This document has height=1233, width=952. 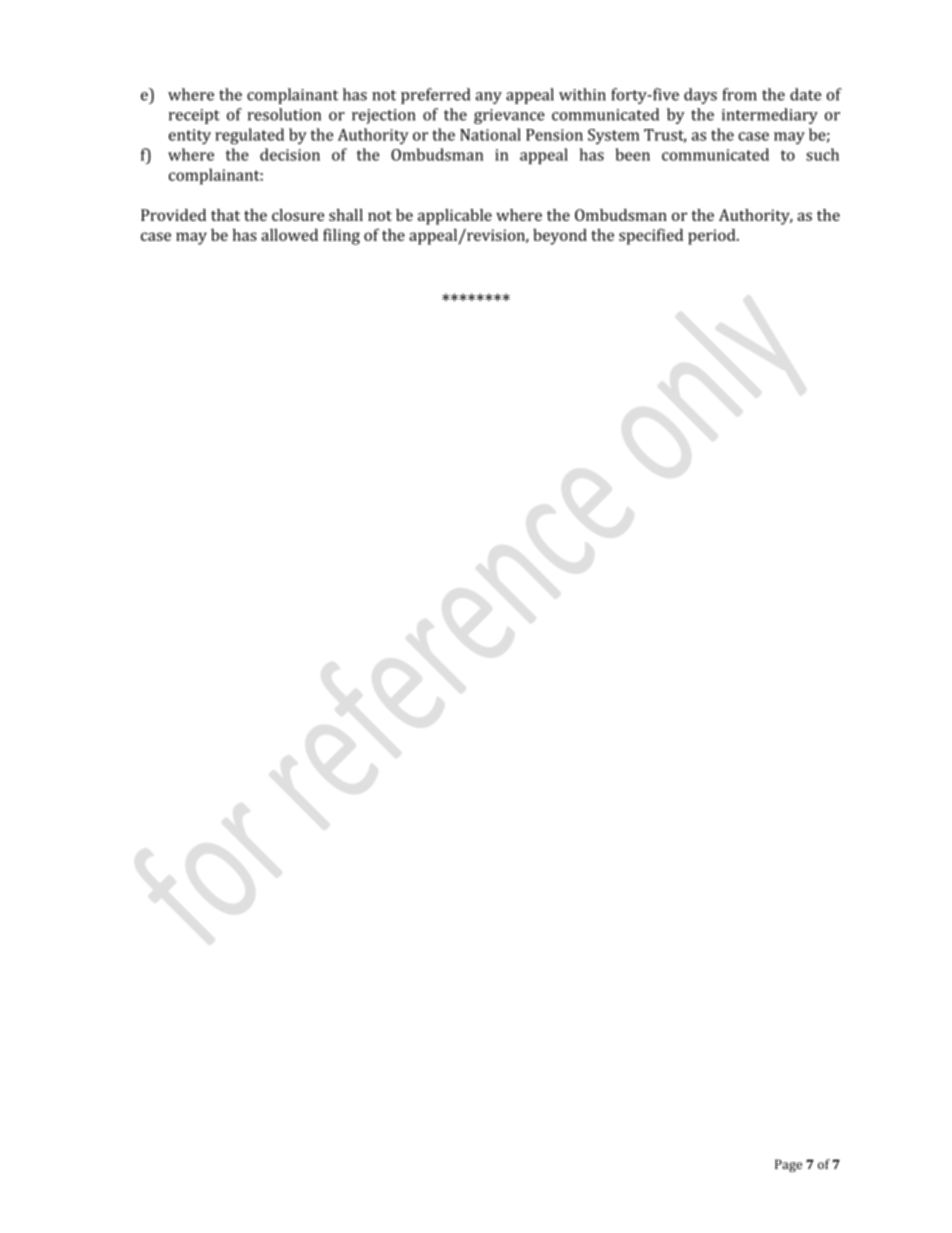 I want to click on that, so click(x=225, y=215).
